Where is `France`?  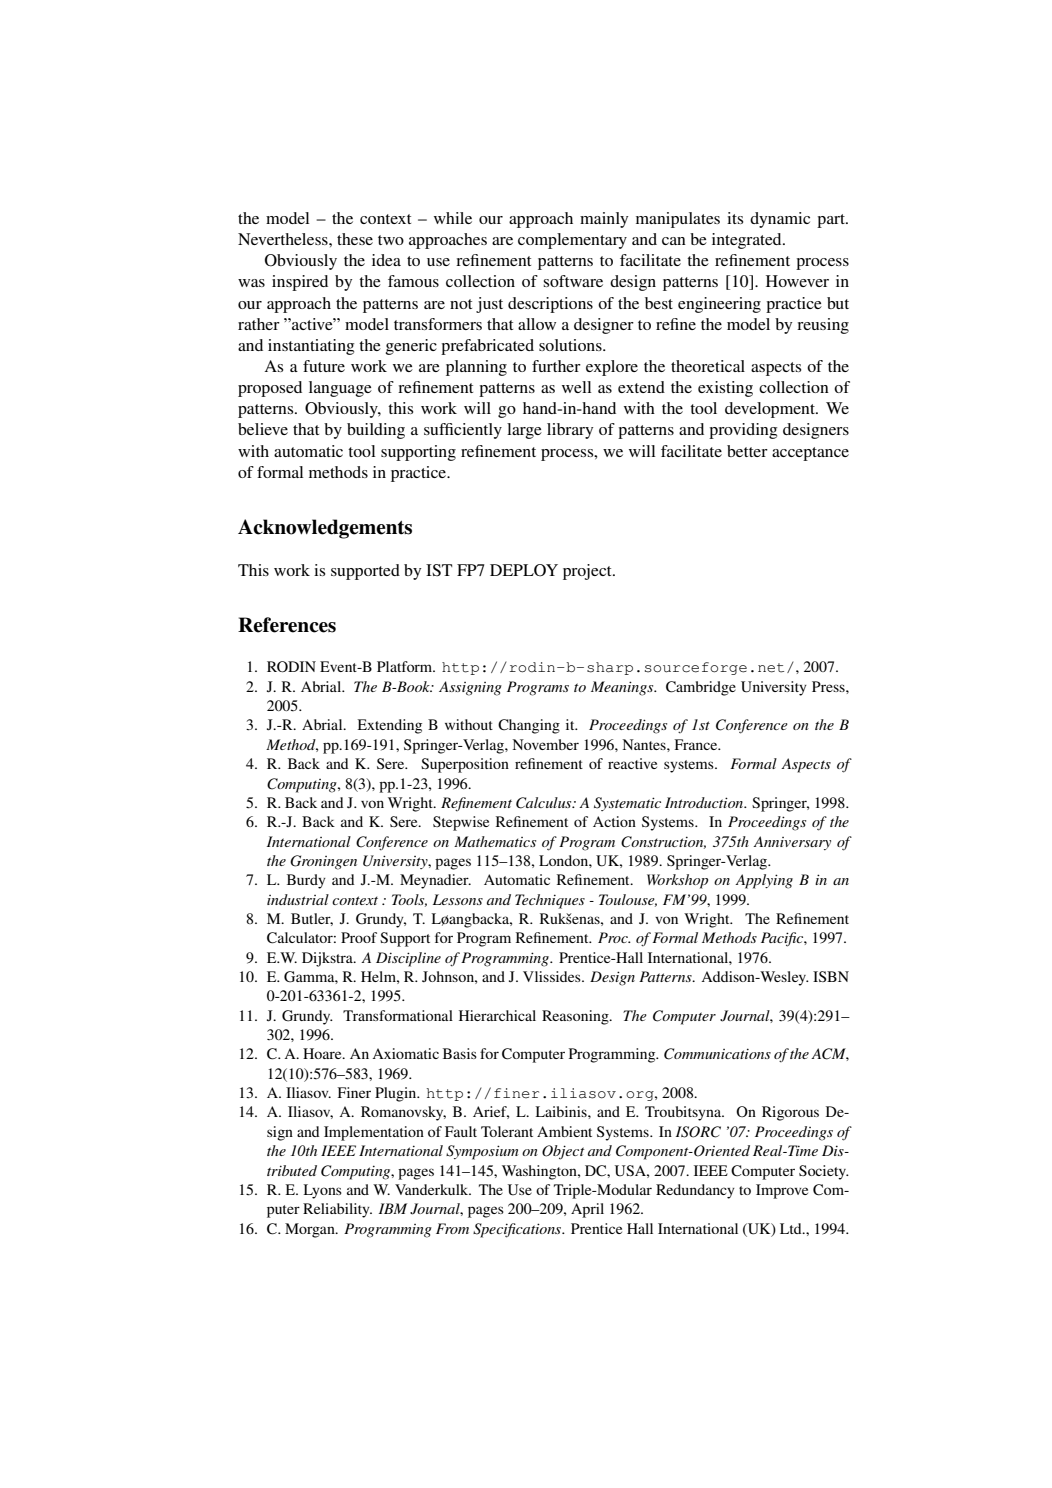 France is located at coordinates (697, 744).
